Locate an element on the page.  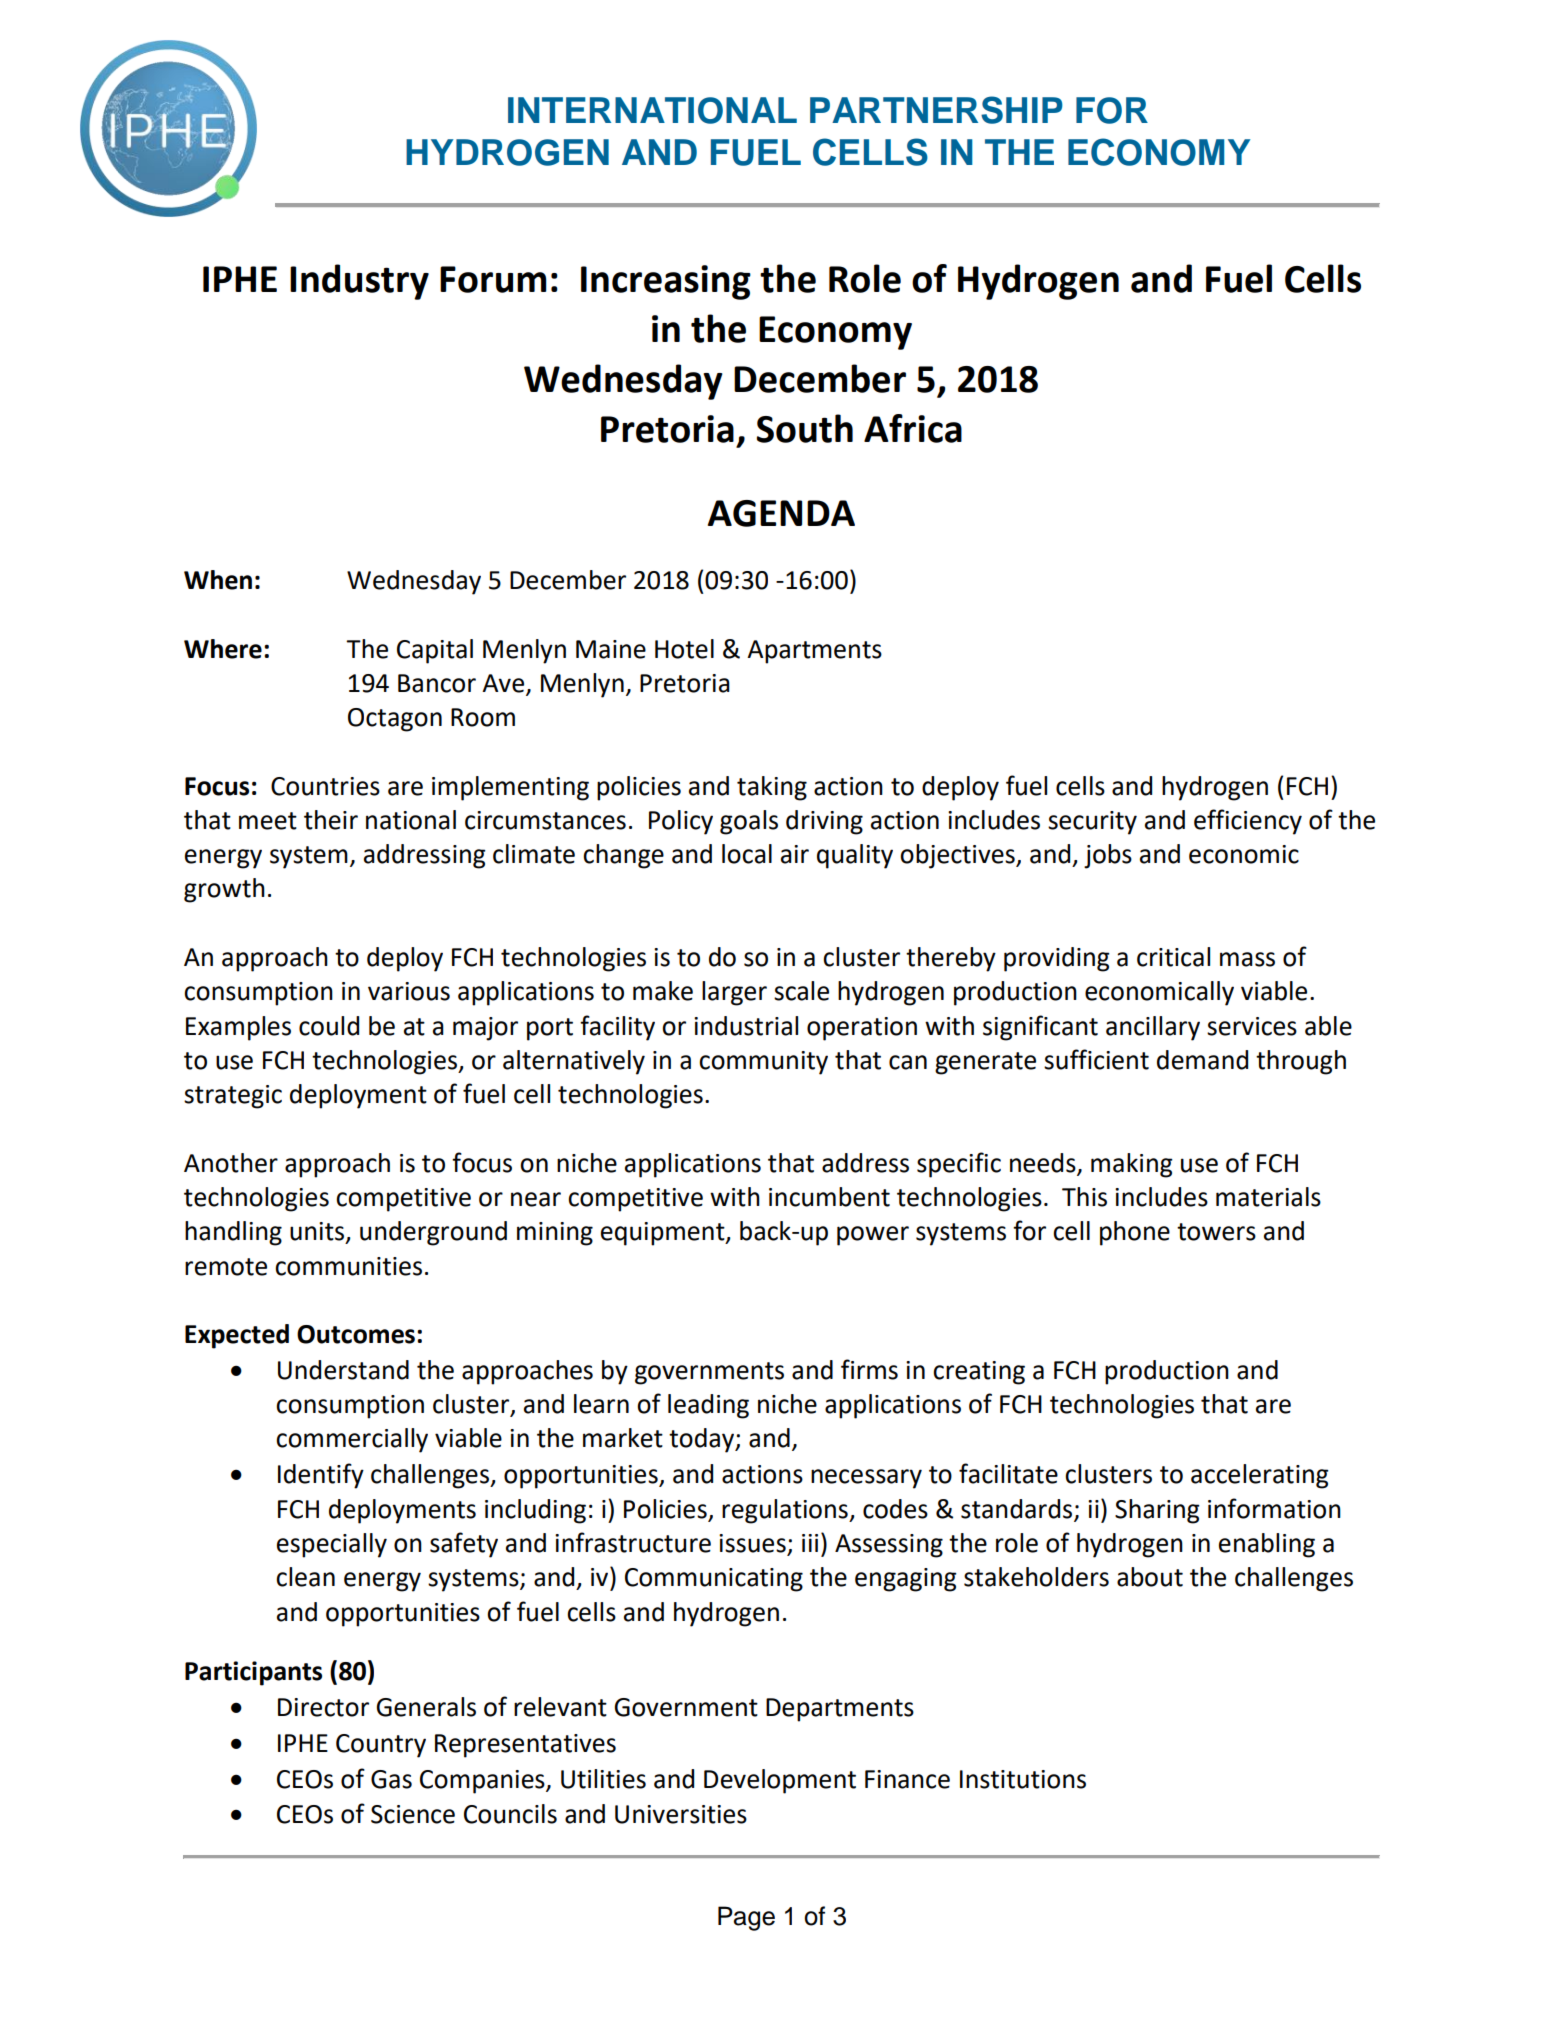
ancillary is located at coordinates (1153, 1028).
